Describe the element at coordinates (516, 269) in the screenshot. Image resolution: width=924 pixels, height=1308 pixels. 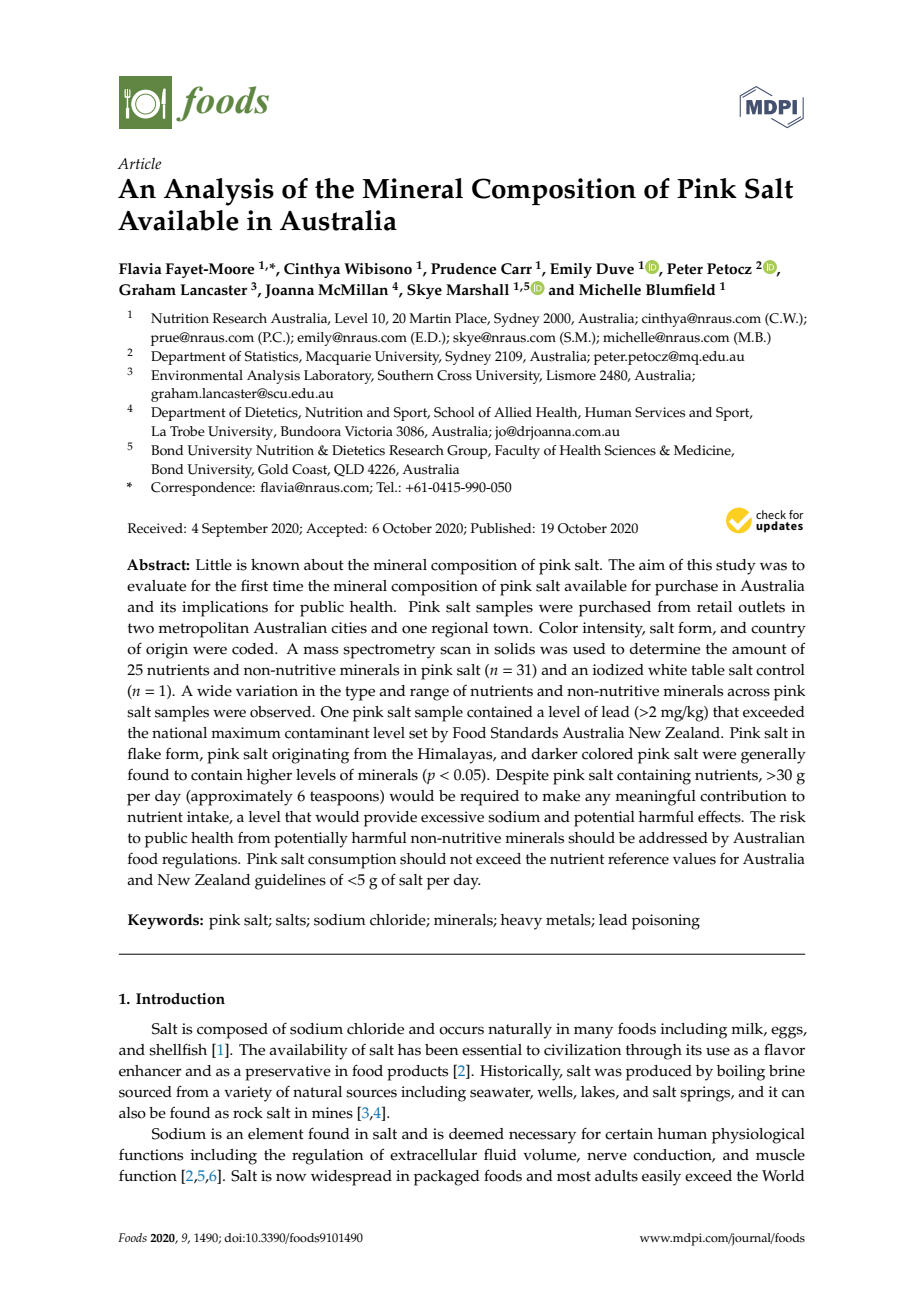
I see `Carr` at that location.
